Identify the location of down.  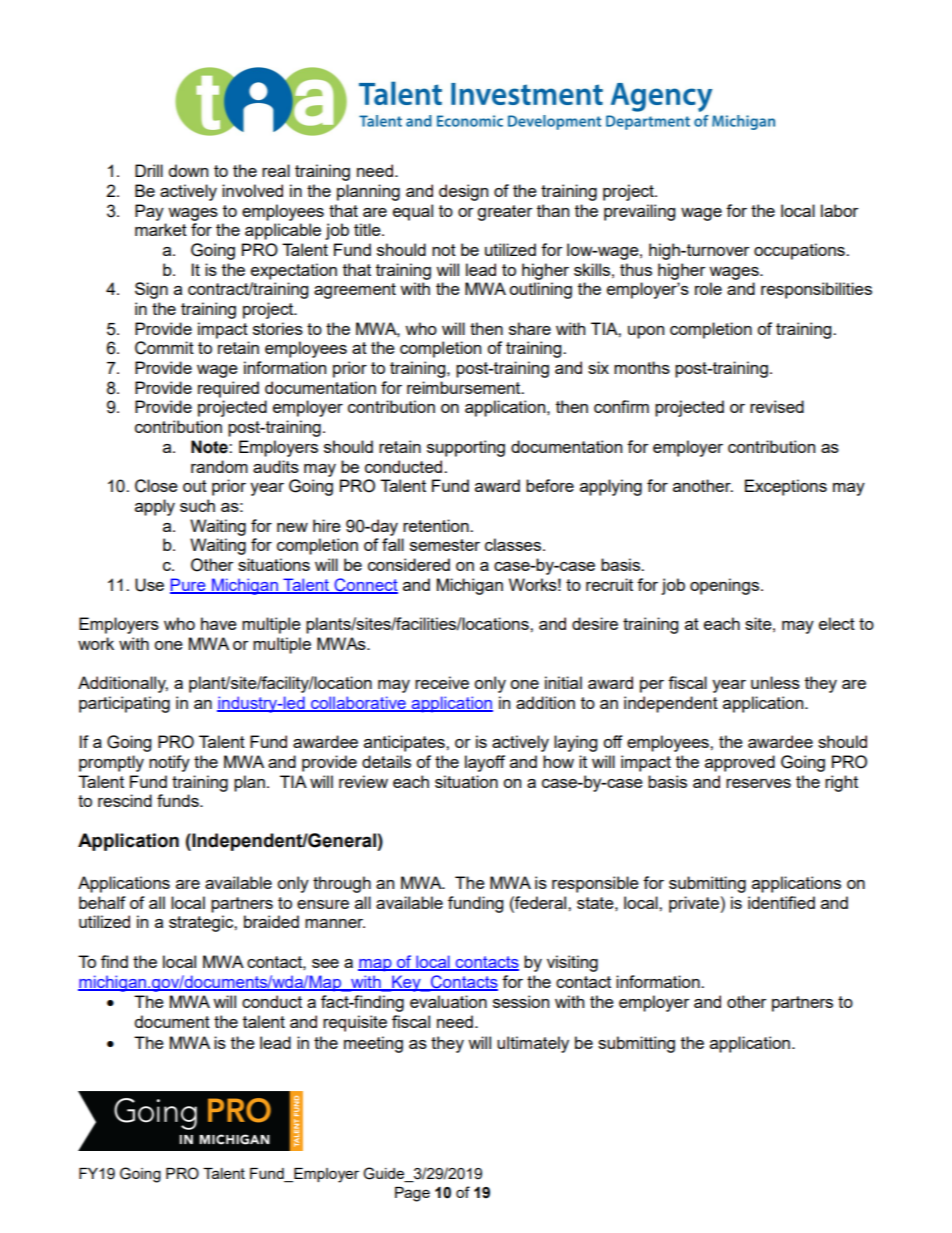
(188, 170).
